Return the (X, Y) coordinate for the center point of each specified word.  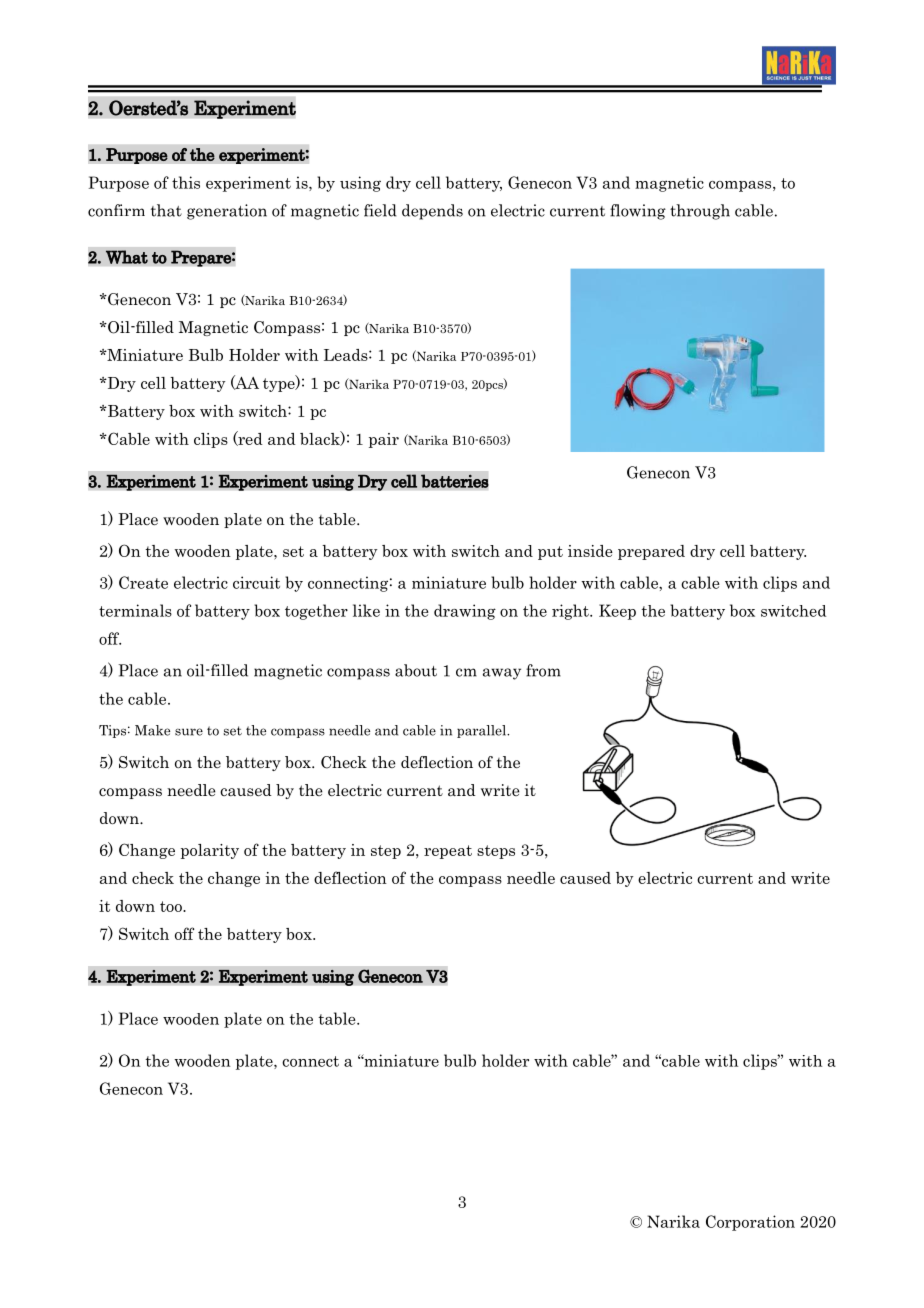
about (416, 670)
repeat (448, 852)
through (700, 212)
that (166, 210)
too (172, 906)
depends (432, 212)
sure (189, 732)
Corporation (750, 1223)
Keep (617, 612)
